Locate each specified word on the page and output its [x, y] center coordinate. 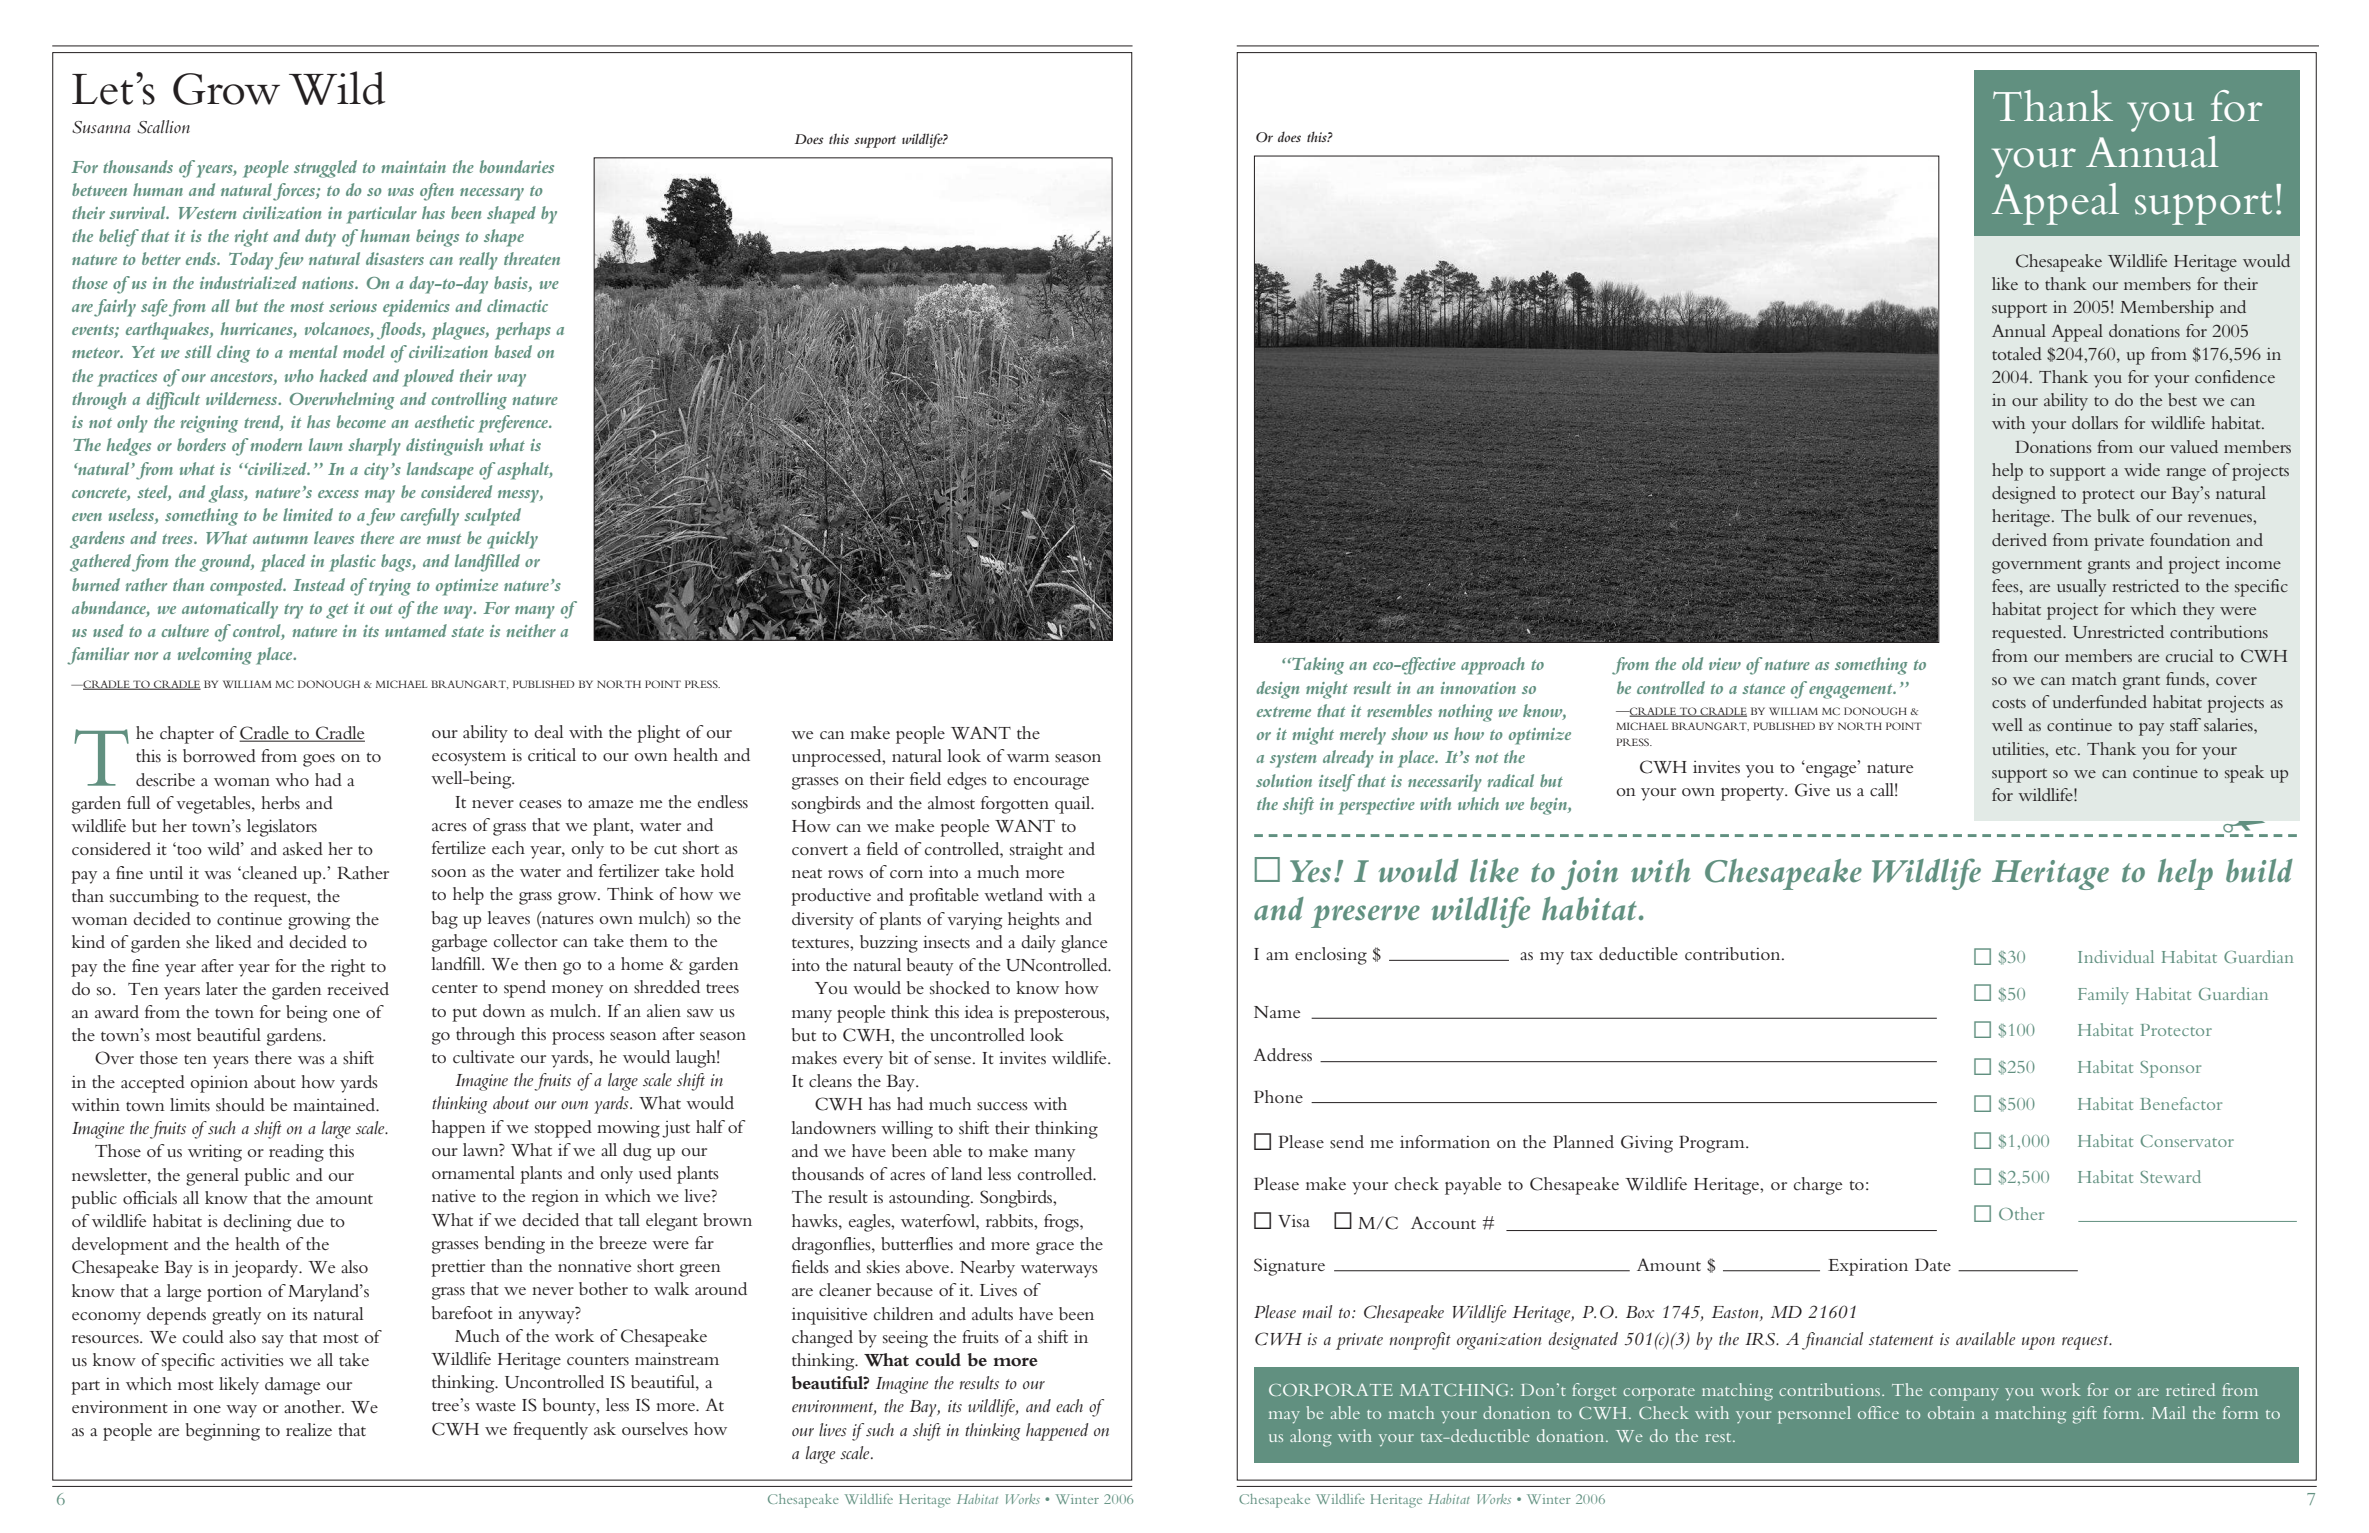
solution [1284, 780]
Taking [1317, 666]
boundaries [517, 166]
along [1311, 1438]
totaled [2017, 353]
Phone [1278, 1096]
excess [338, 494]
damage [292, 1386]
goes [319, 760]
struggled [325, 169]
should [240, 1104]
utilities [2019, 748]
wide [2142, 469]
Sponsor [2170, 1069]
